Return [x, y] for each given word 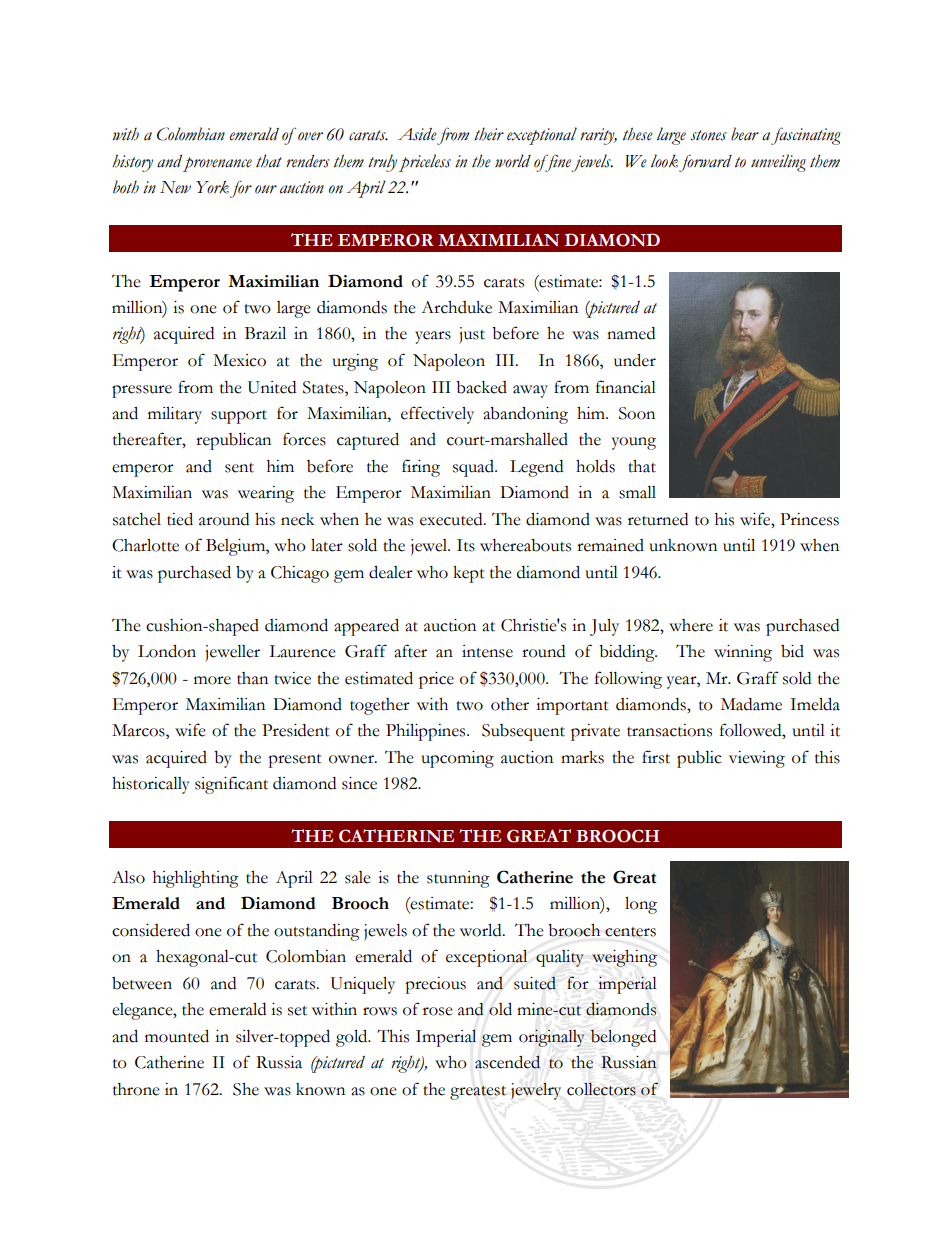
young [634, 443]
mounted [177, 1036]
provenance [217, 164]
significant [231, 785]
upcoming [457, 759]
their [489, 134]
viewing [757, 759]
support [239, 417]
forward [705, 163]
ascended [507, 1062]
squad [474, 468]
